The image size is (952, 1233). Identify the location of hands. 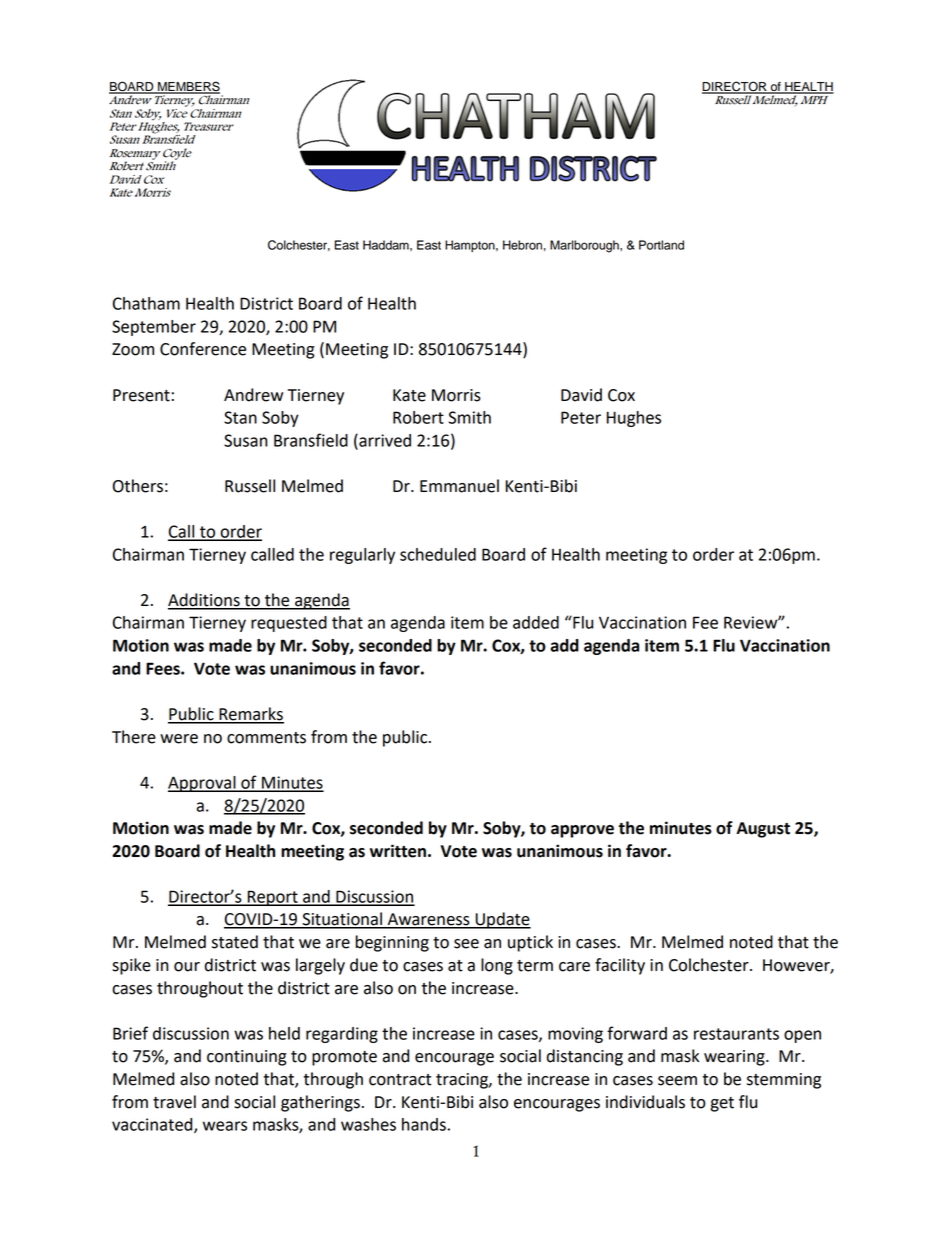
(424, 1124).
